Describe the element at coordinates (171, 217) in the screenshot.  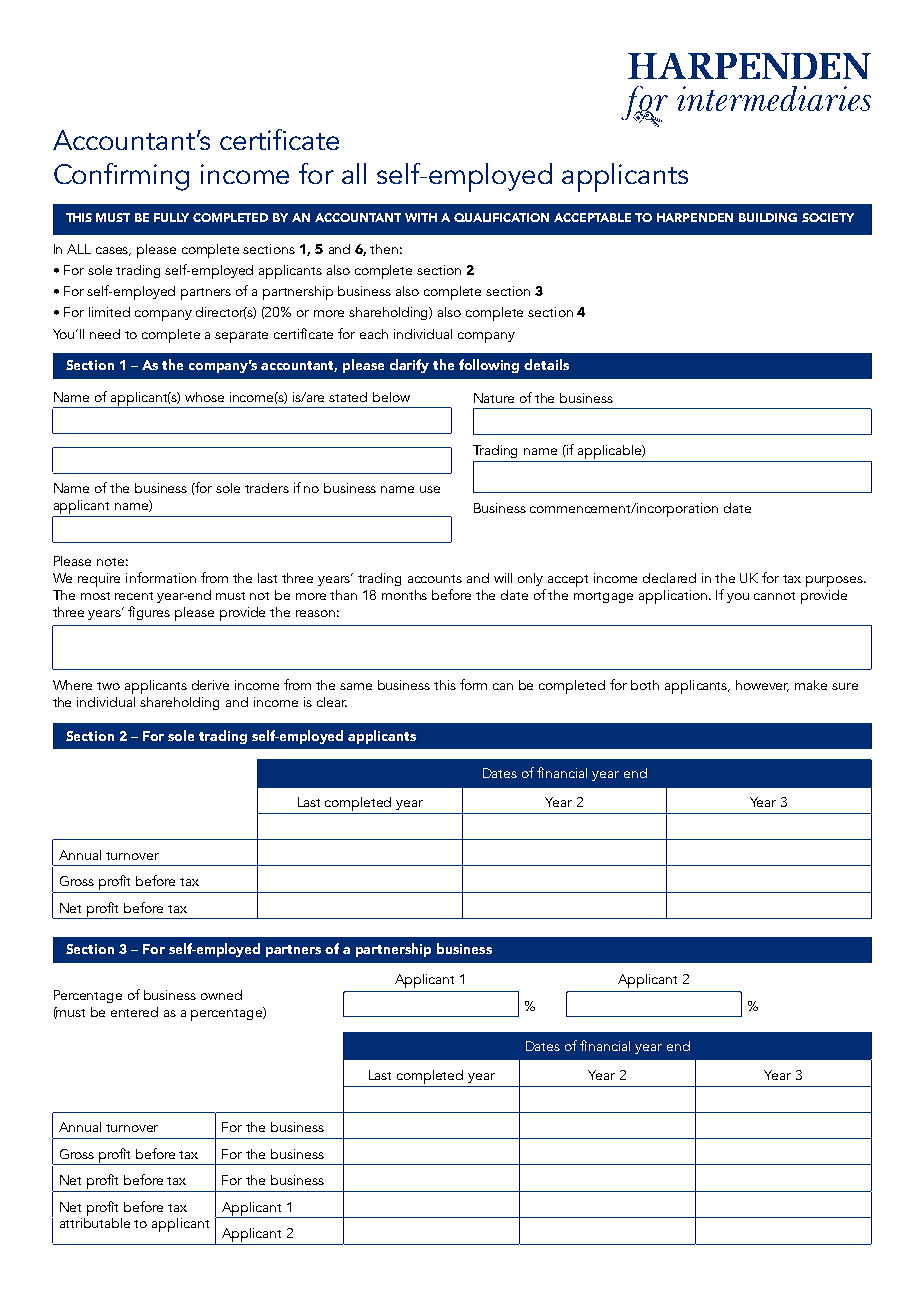
I see `FULLY` at that location.
